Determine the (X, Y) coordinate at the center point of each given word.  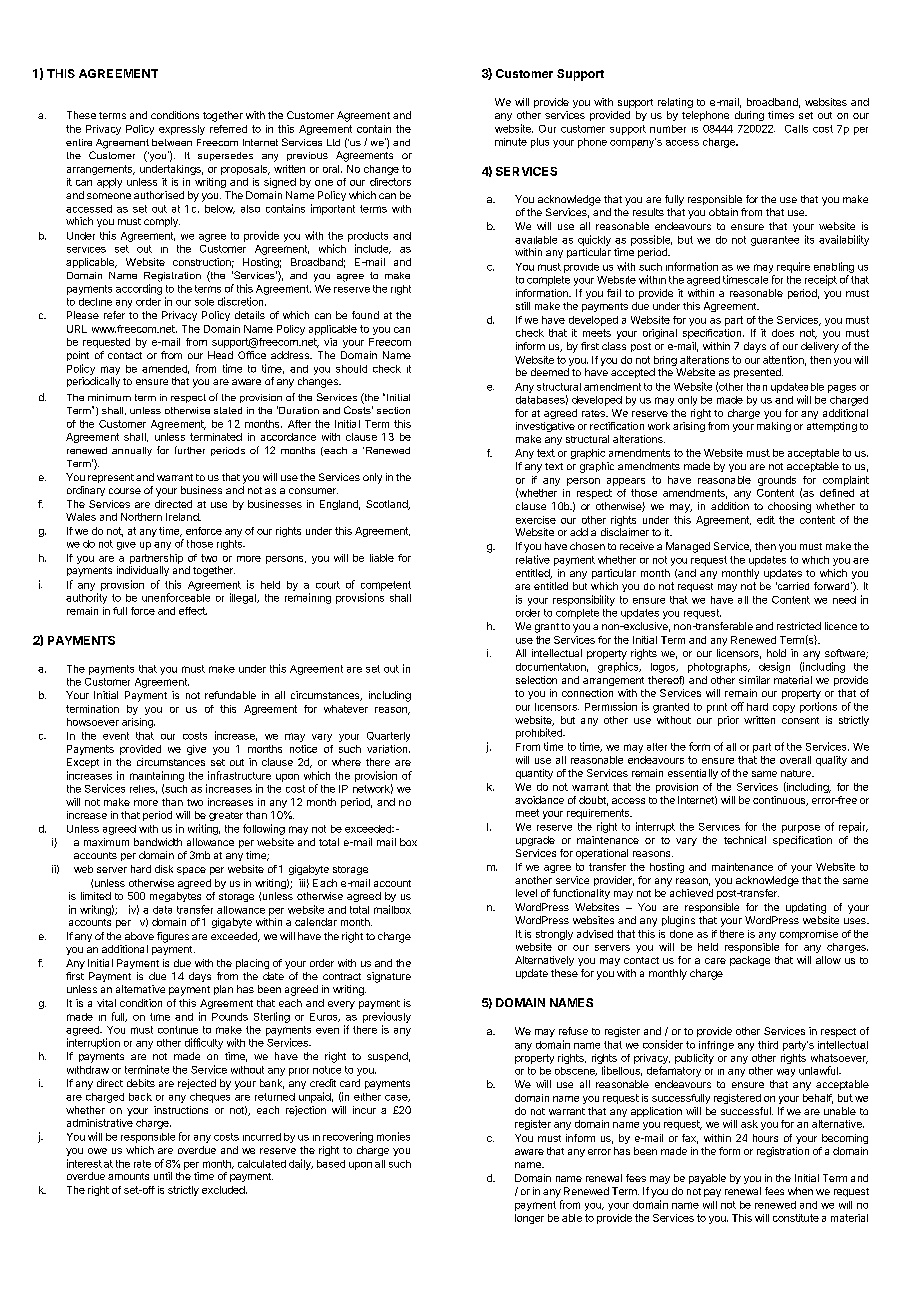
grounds (777, 481)
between (172, 142)
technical (745, 840)
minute (511, 142)
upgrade (535, 841)
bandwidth (158, 842)
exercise (536, 520)
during (749, 116)
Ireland (183, 517)
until (163, 1176)
